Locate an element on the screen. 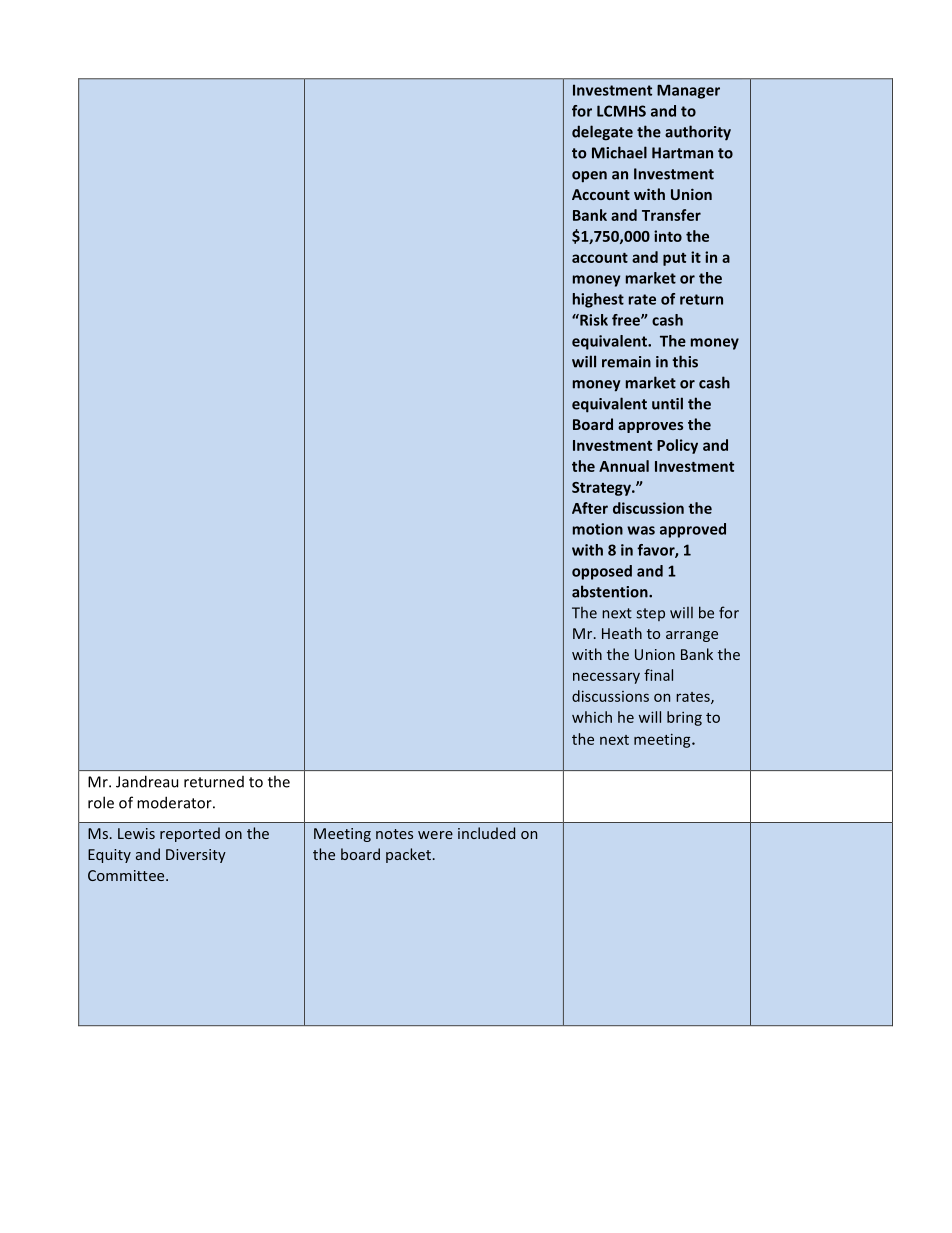  highest is located at coordinates (598, 300).
